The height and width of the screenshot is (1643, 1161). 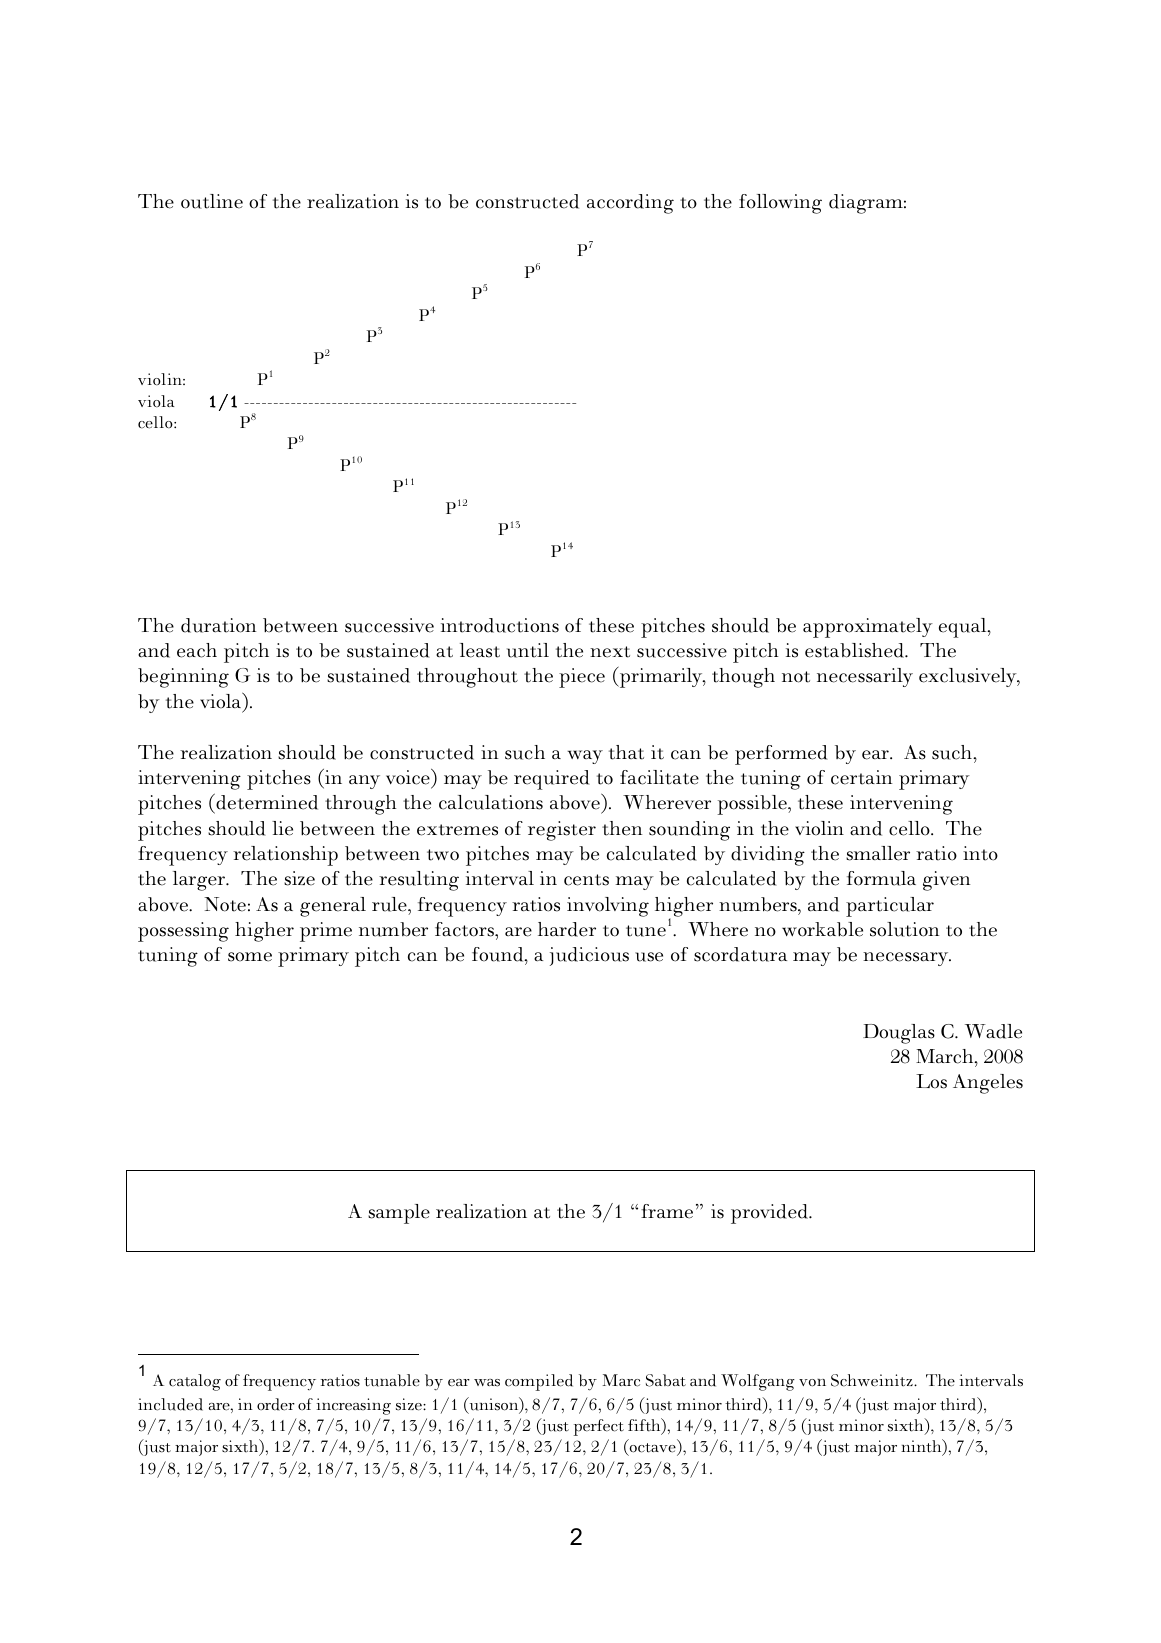 What do you see at coordinates (212, 201) in the screenshot?
I see `outline` at bounding box center [212, 201].
